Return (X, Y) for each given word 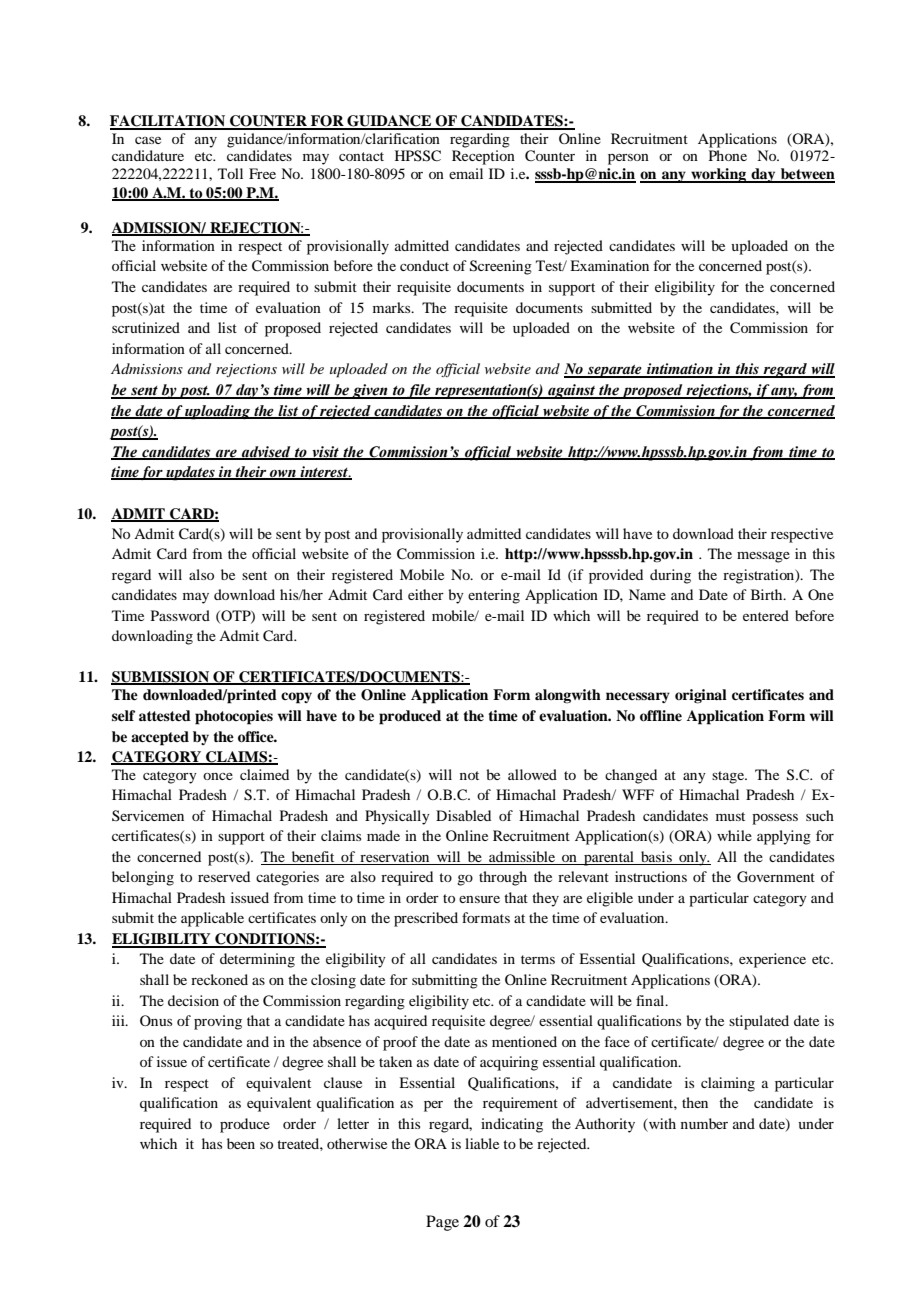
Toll (230, 173)
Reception (483, 157)
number (704, 1123)
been (241, 1143)
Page (442, 1223)
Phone (728, 155)
